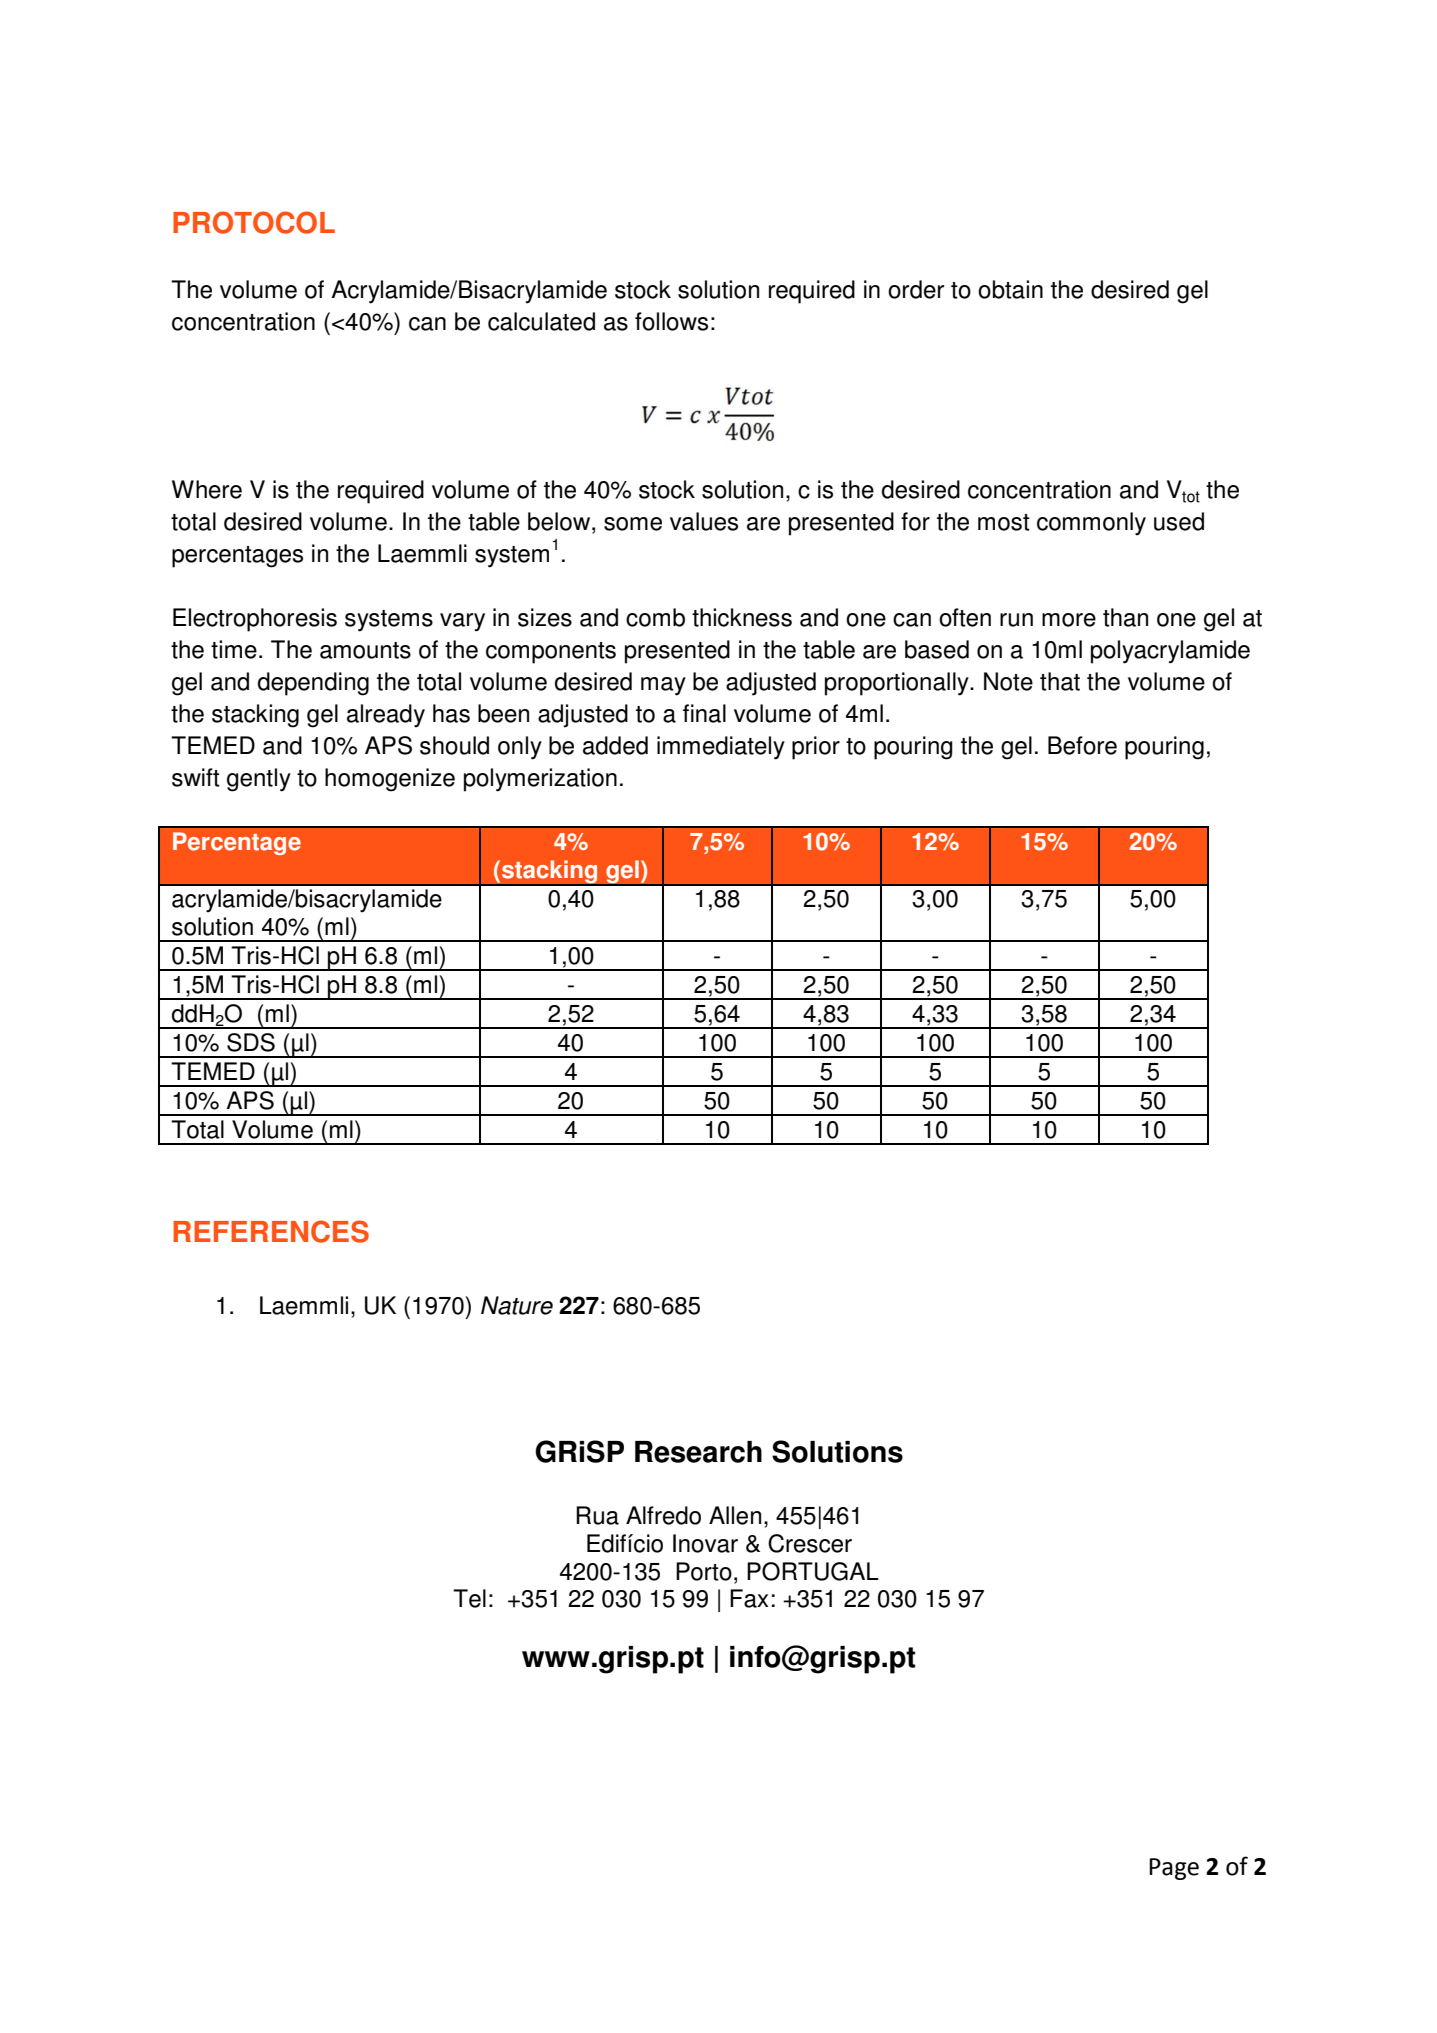 The width and height of the document is (1437, 2033). Describe the element at coordinates (597, 1515) in the document. I see `Rua` at that location.
